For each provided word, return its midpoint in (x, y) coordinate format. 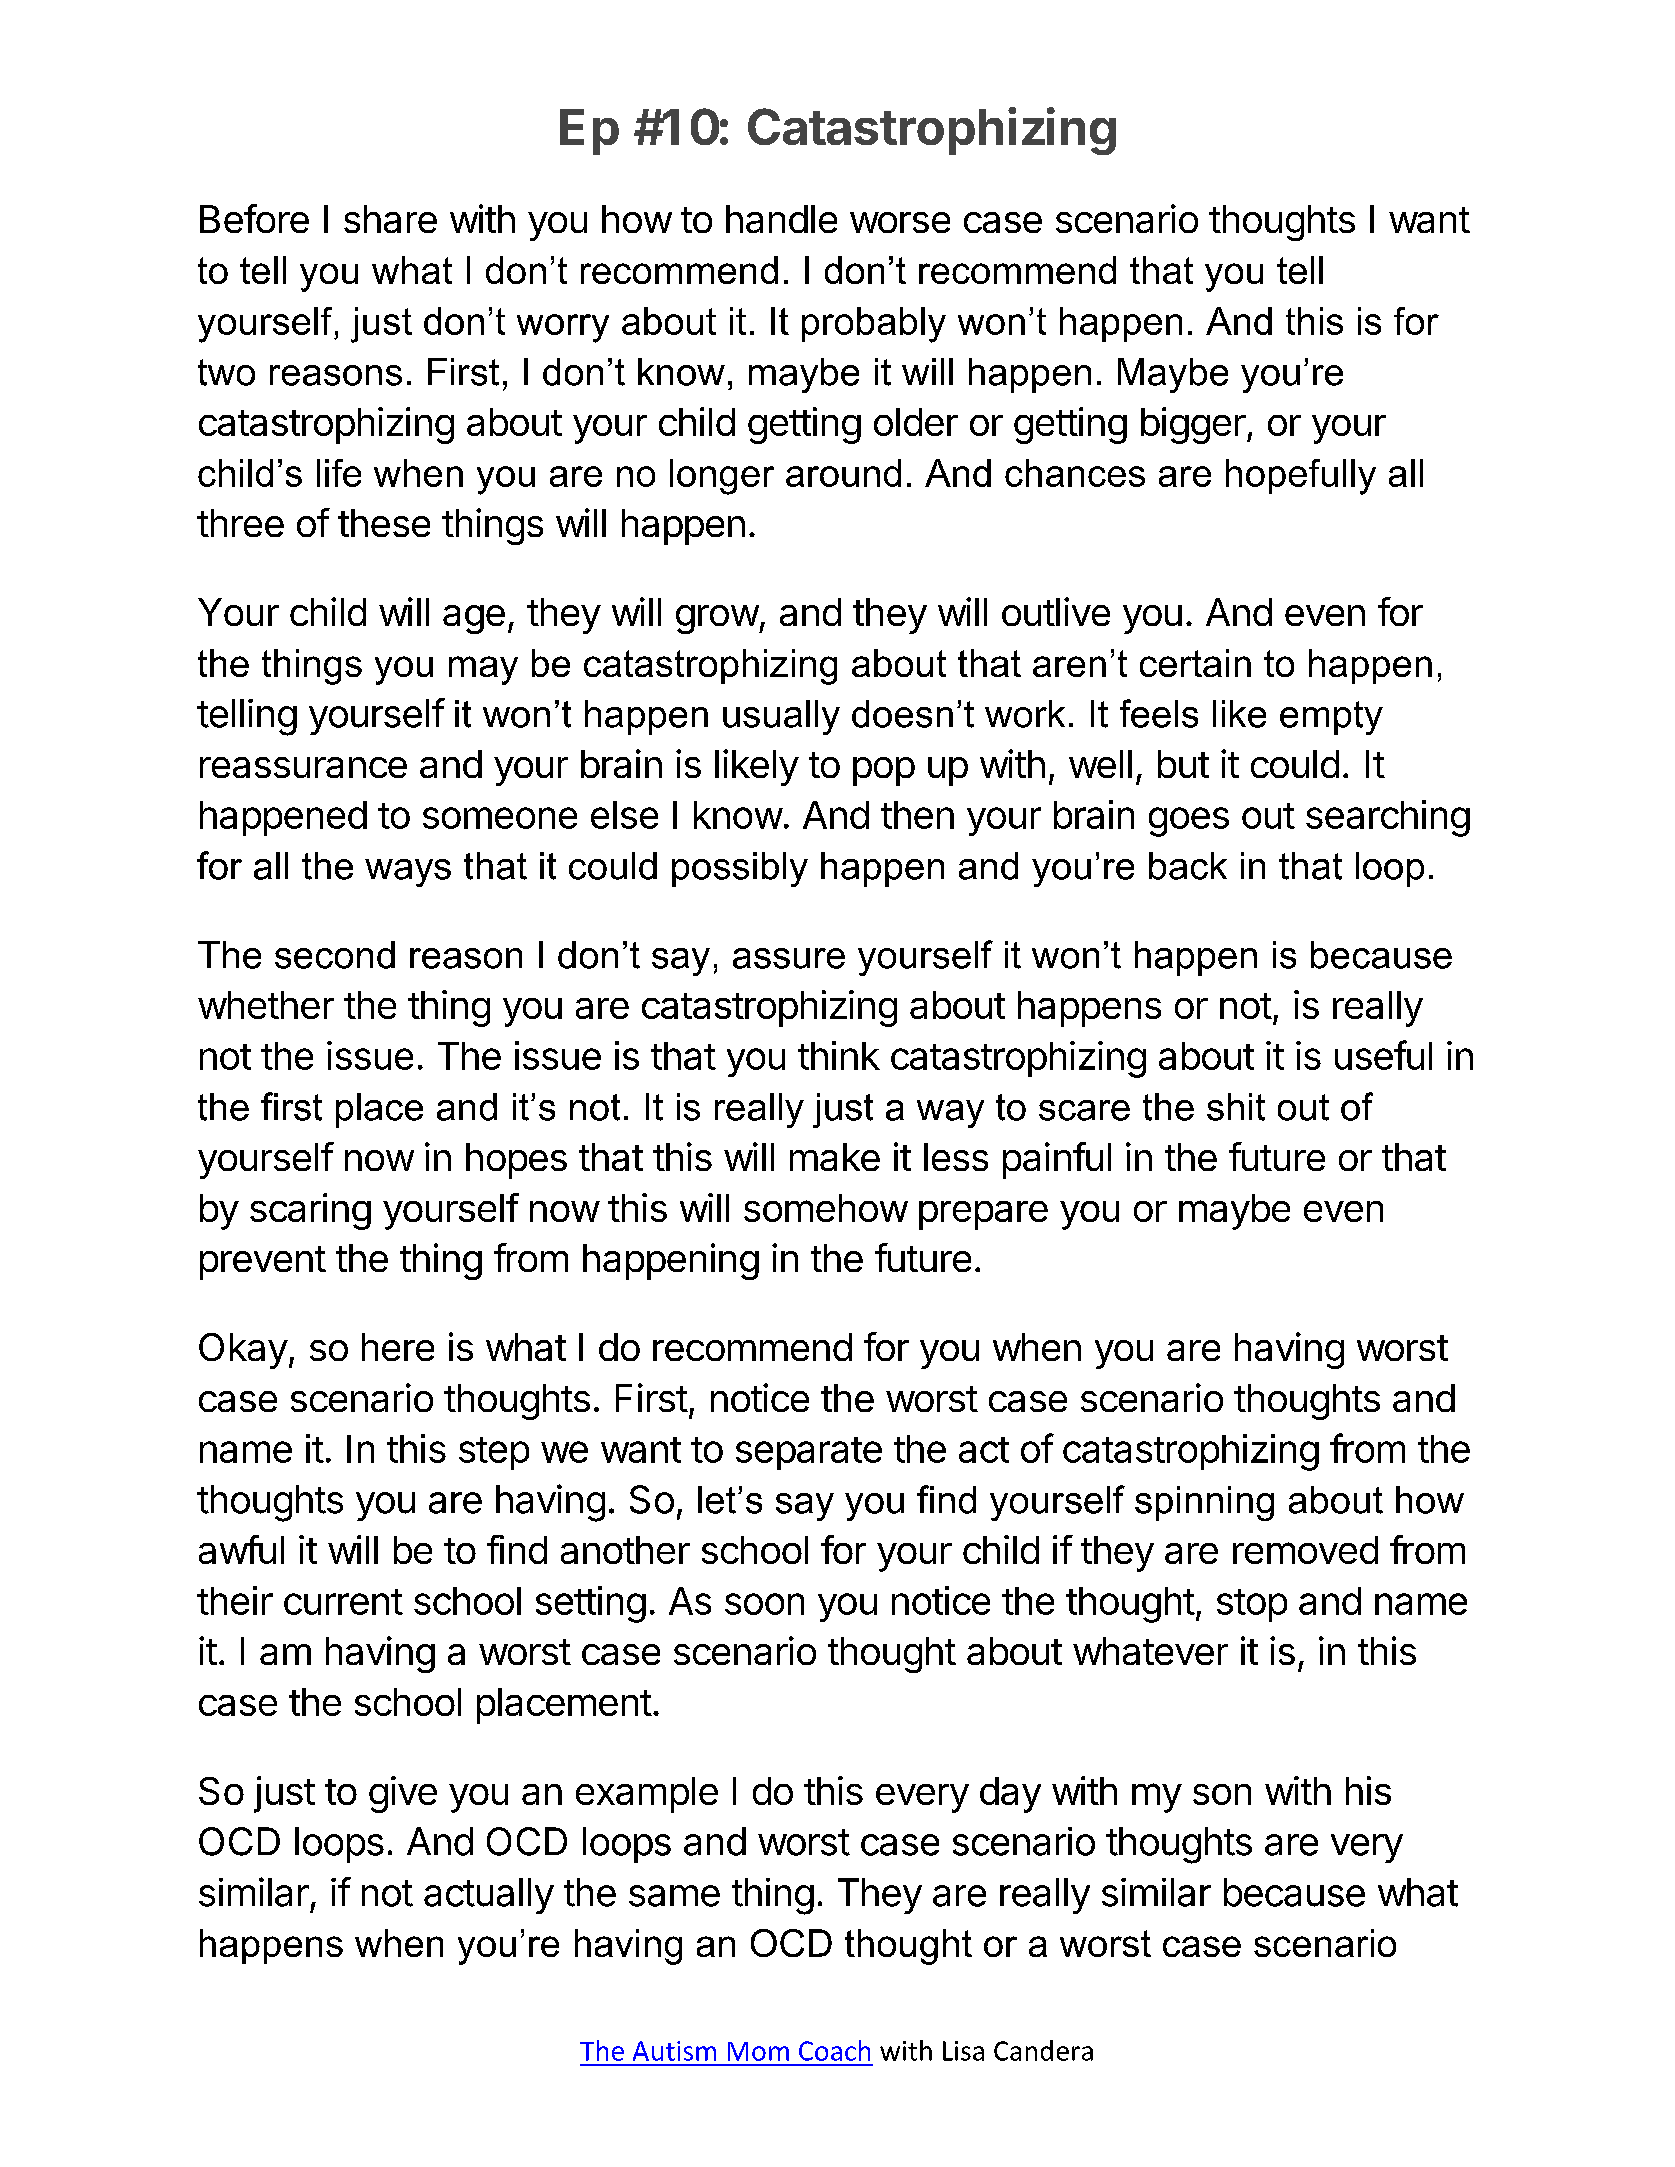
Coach (834, 2050)
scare (1084, 1110)
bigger (1193, 425)
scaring (310, 1211)
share (390, 219)
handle (781, 219)
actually (489, 1896)
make (835, 1157)
